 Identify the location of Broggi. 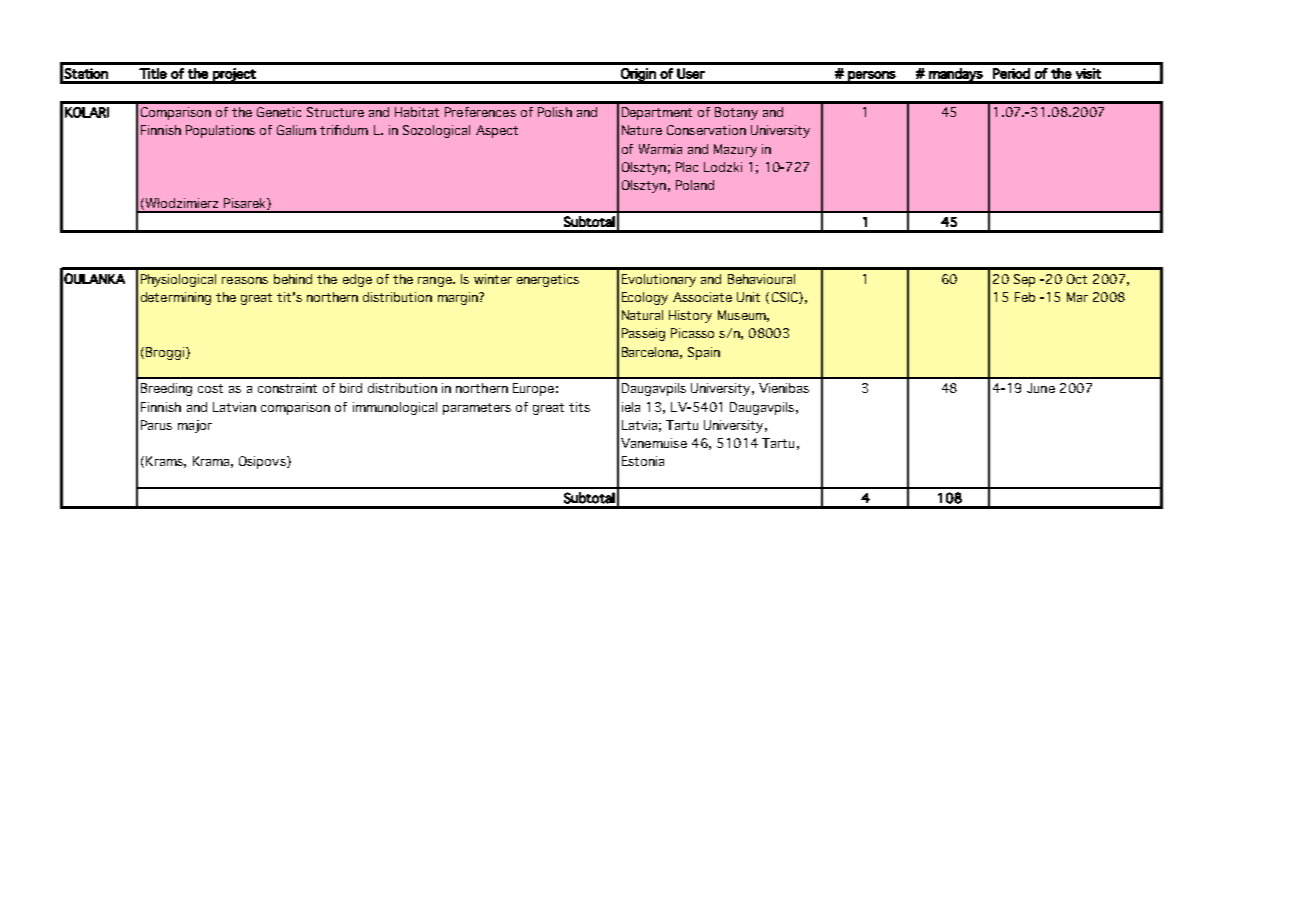
(165, 353).
